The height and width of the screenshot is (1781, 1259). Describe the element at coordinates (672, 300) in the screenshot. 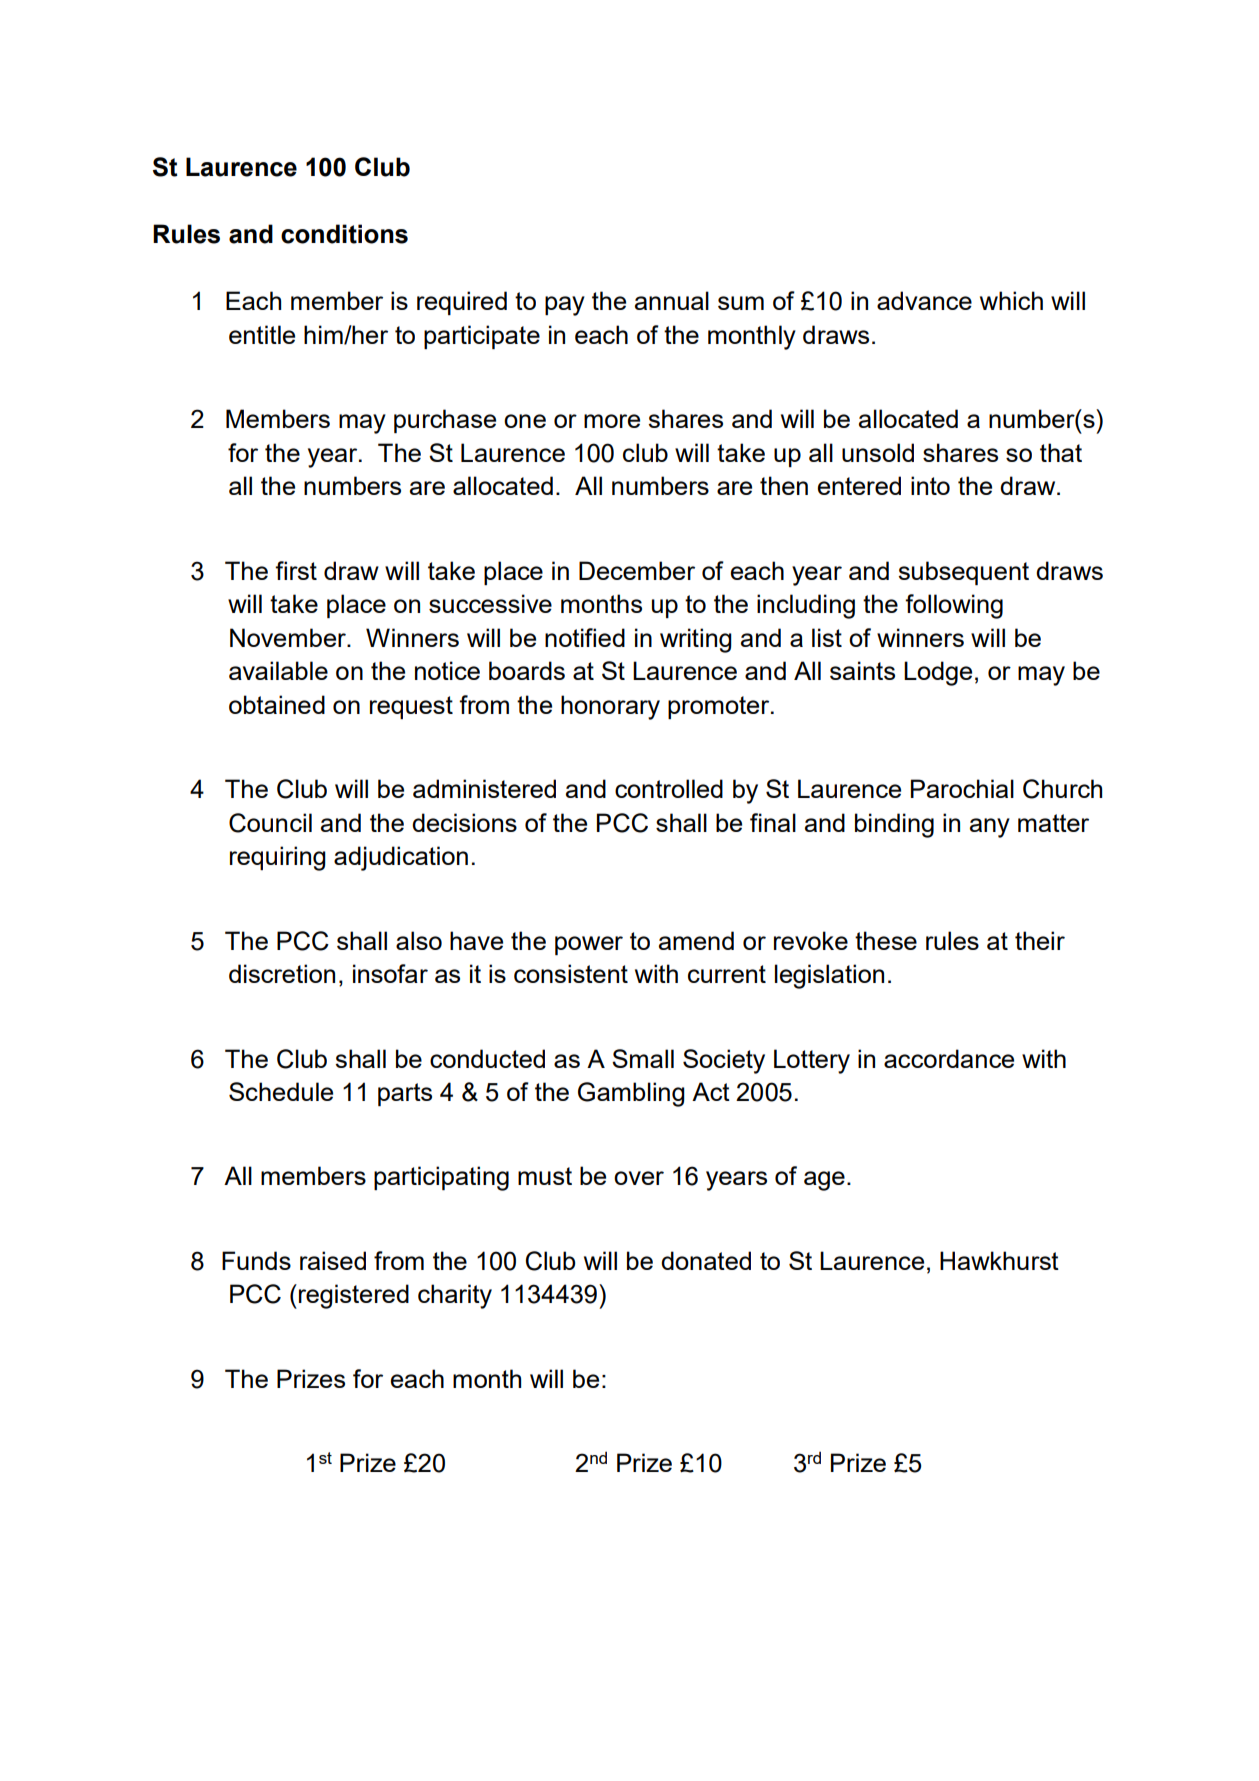

I see `annual` at that location.
